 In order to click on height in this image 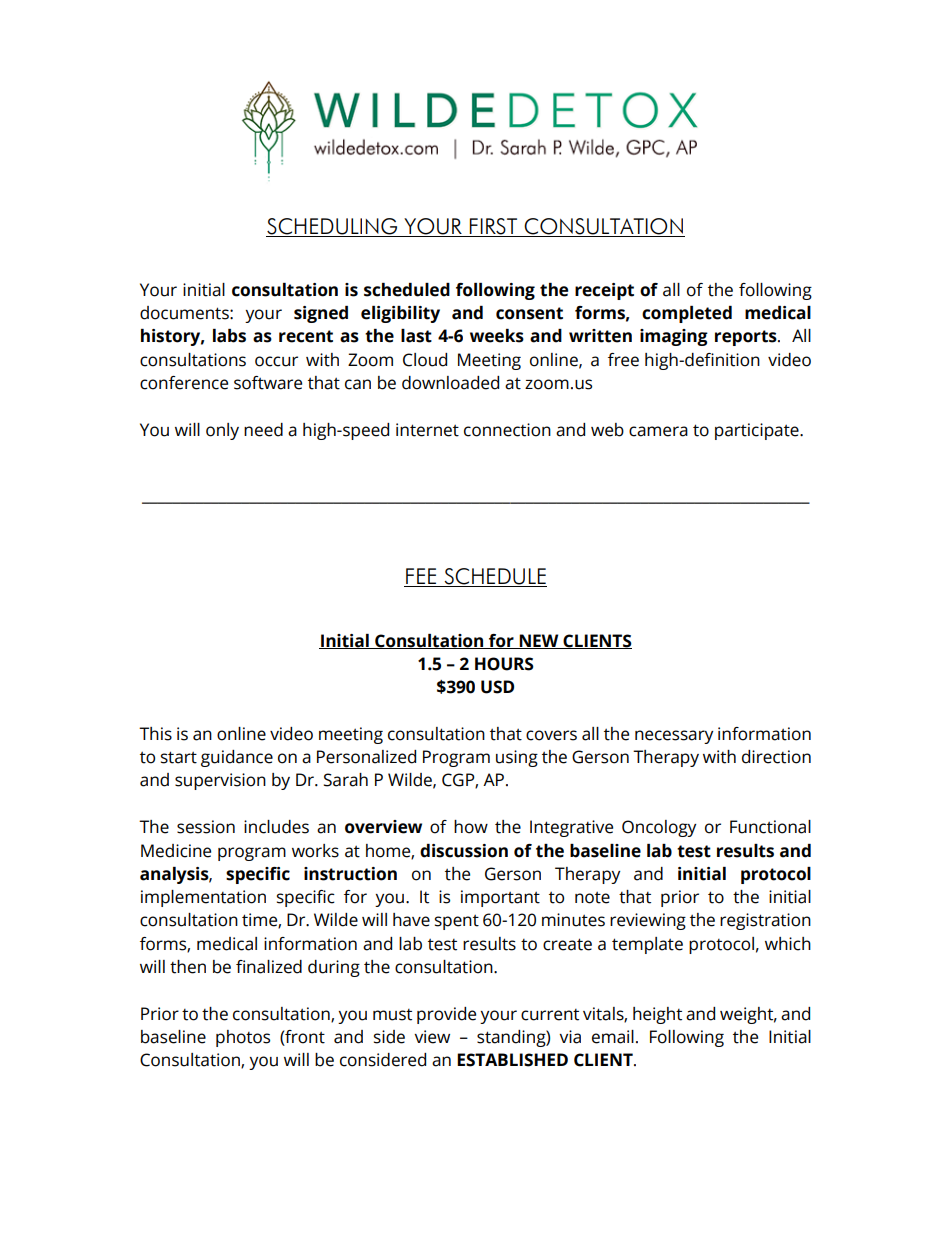, I will do `click(657, 1015)`.
